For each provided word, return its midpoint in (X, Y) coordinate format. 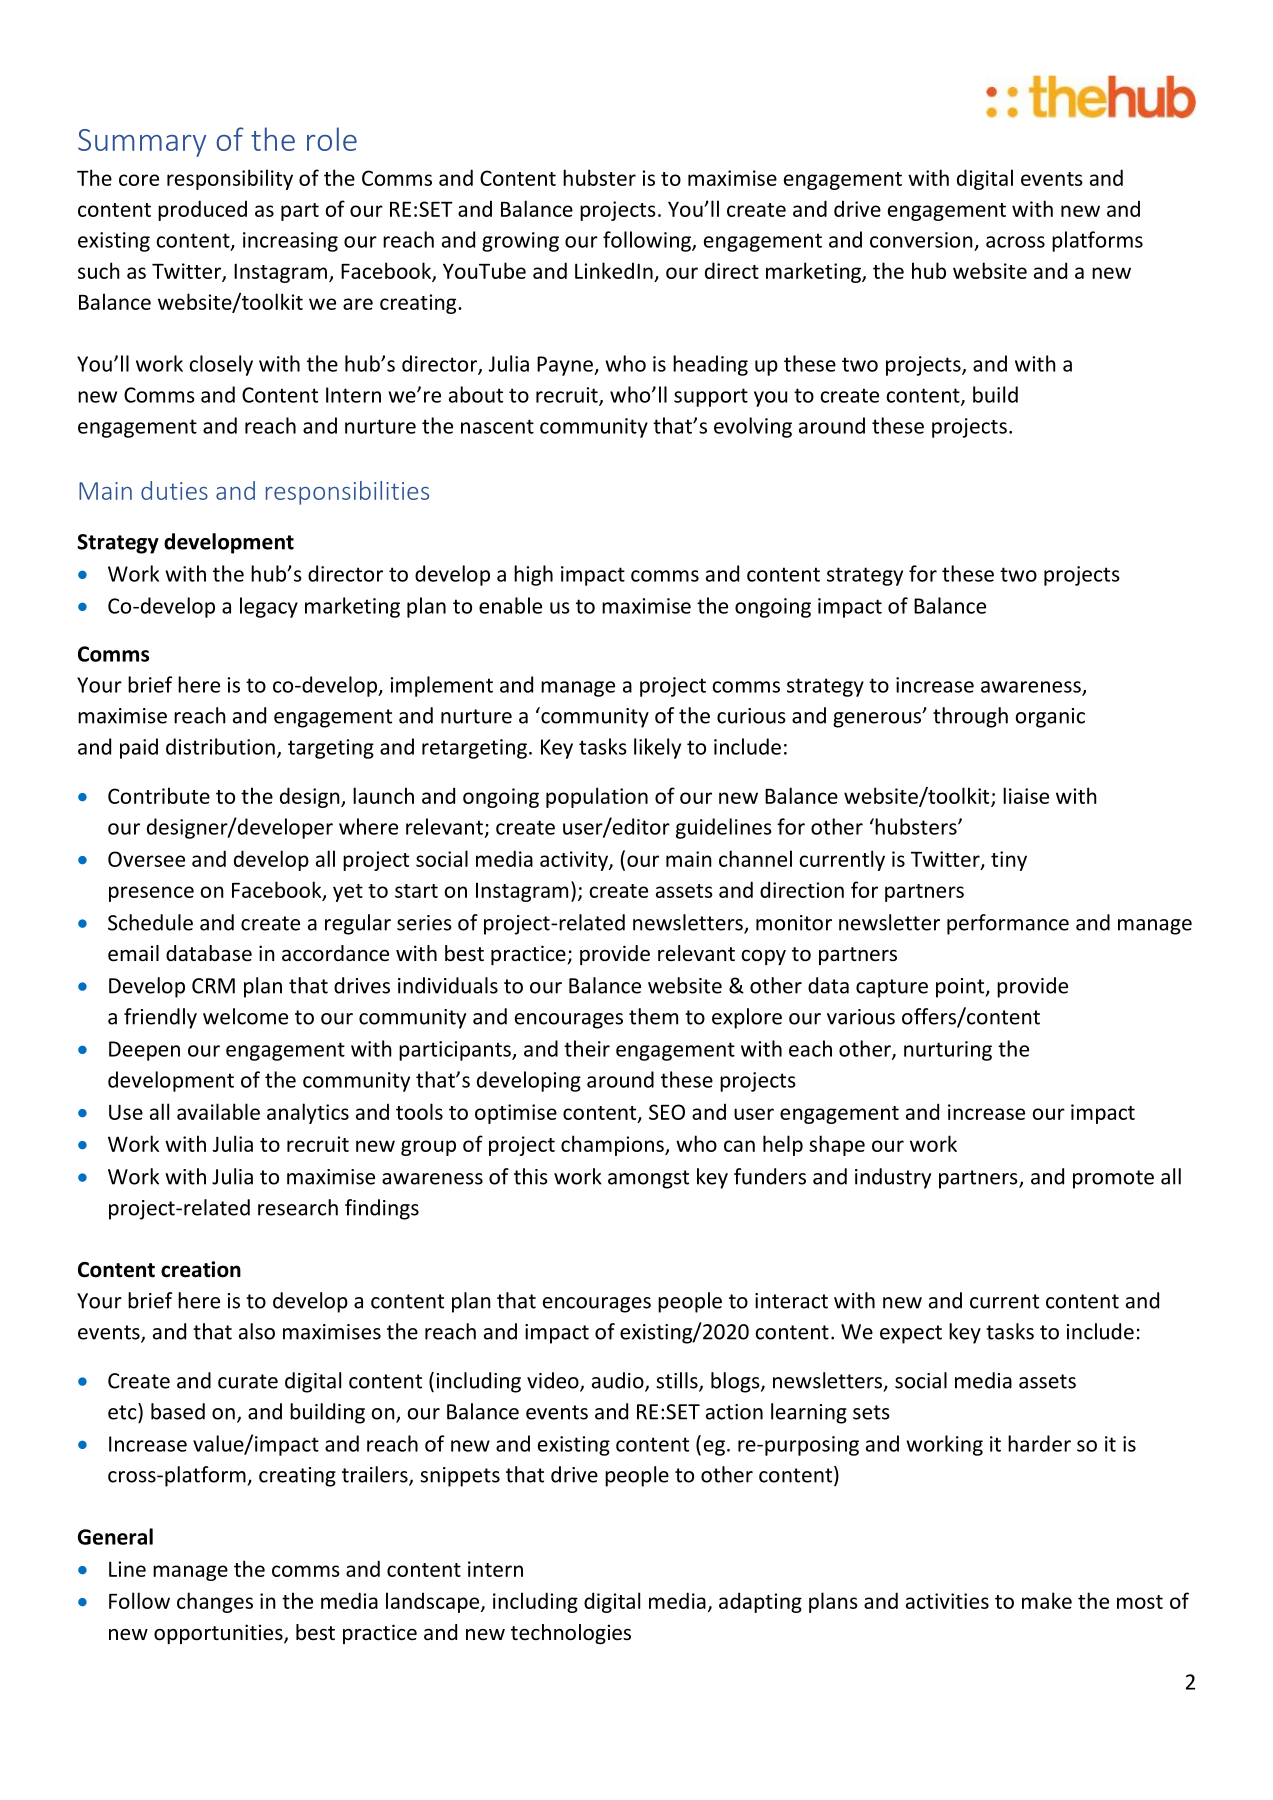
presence (151, 894)
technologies (571, 1634)
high (533, 575)
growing (520, 242)
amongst (648, 1179)
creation (201, 1269)
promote (1113, 1179)
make (1047, 1600)
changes (215, 1602)
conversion (921, 240)
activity (575, 861)
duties (174, 490)
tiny (1009, 861)
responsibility (230, 179)
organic (1050, 718)
